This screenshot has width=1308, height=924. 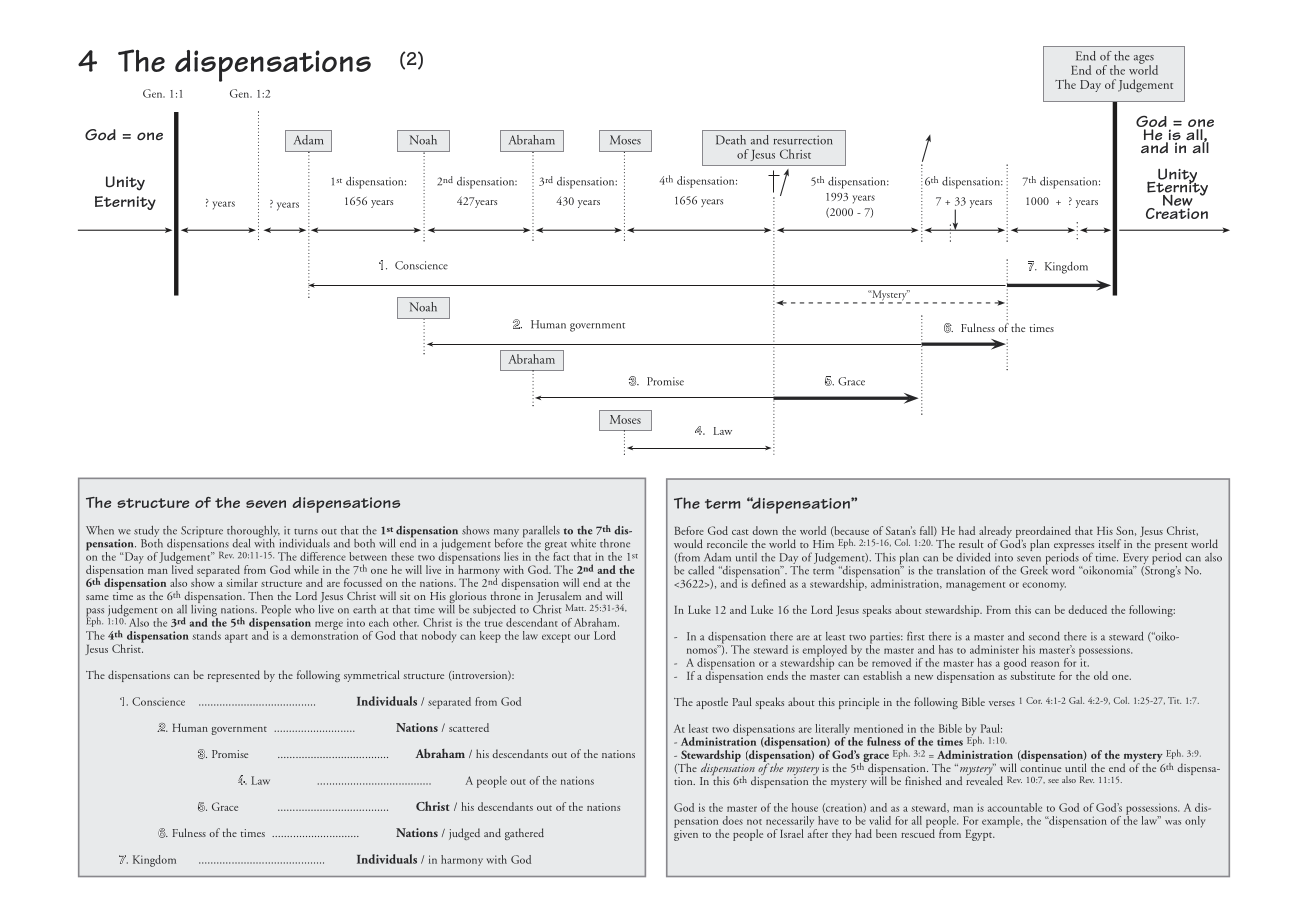 What do you see at coordinates (1144, 60) in the screenshot?
I see `ages` at bounding box center [1144, 60].
